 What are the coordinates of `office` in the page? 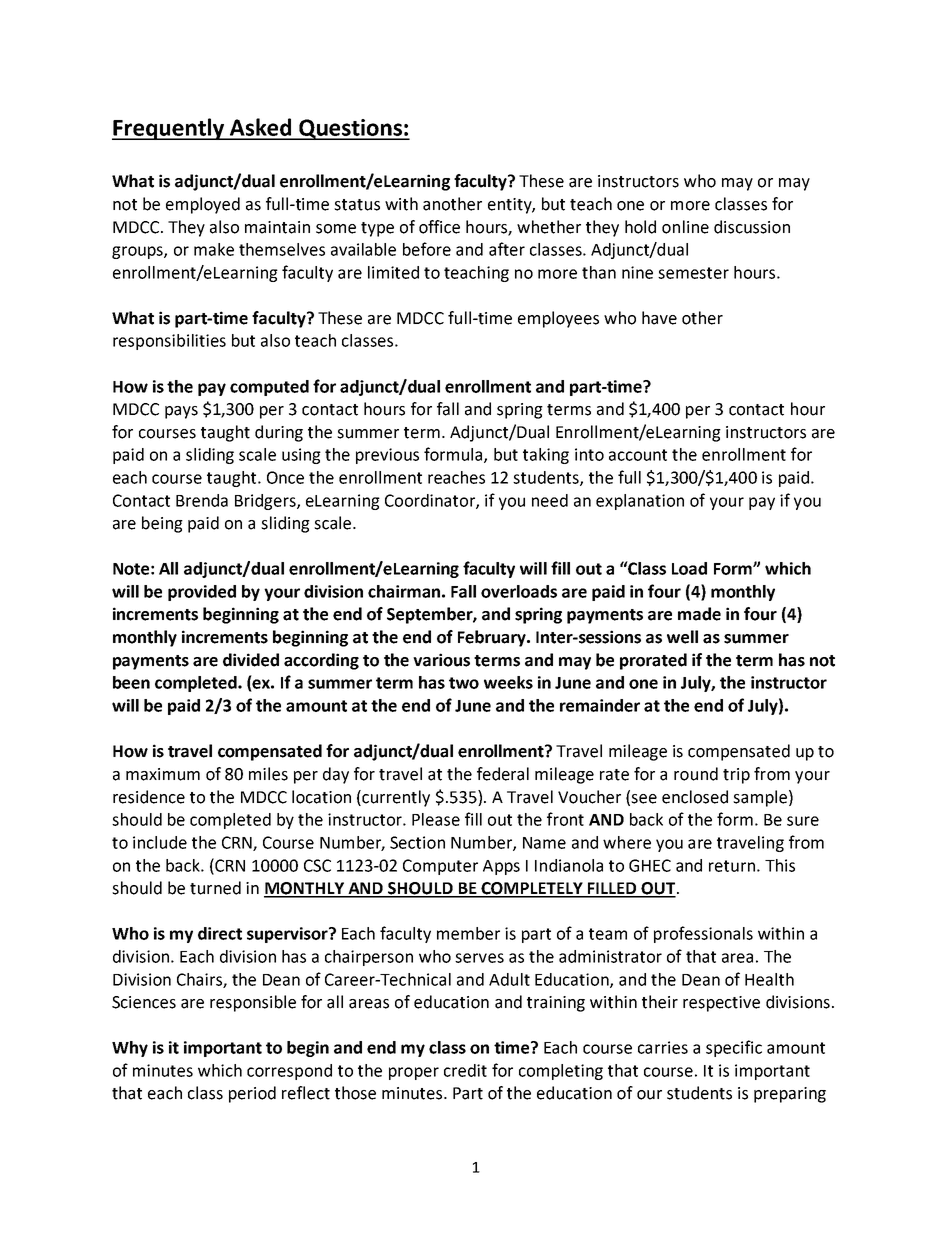 It's located at (439, 227).
